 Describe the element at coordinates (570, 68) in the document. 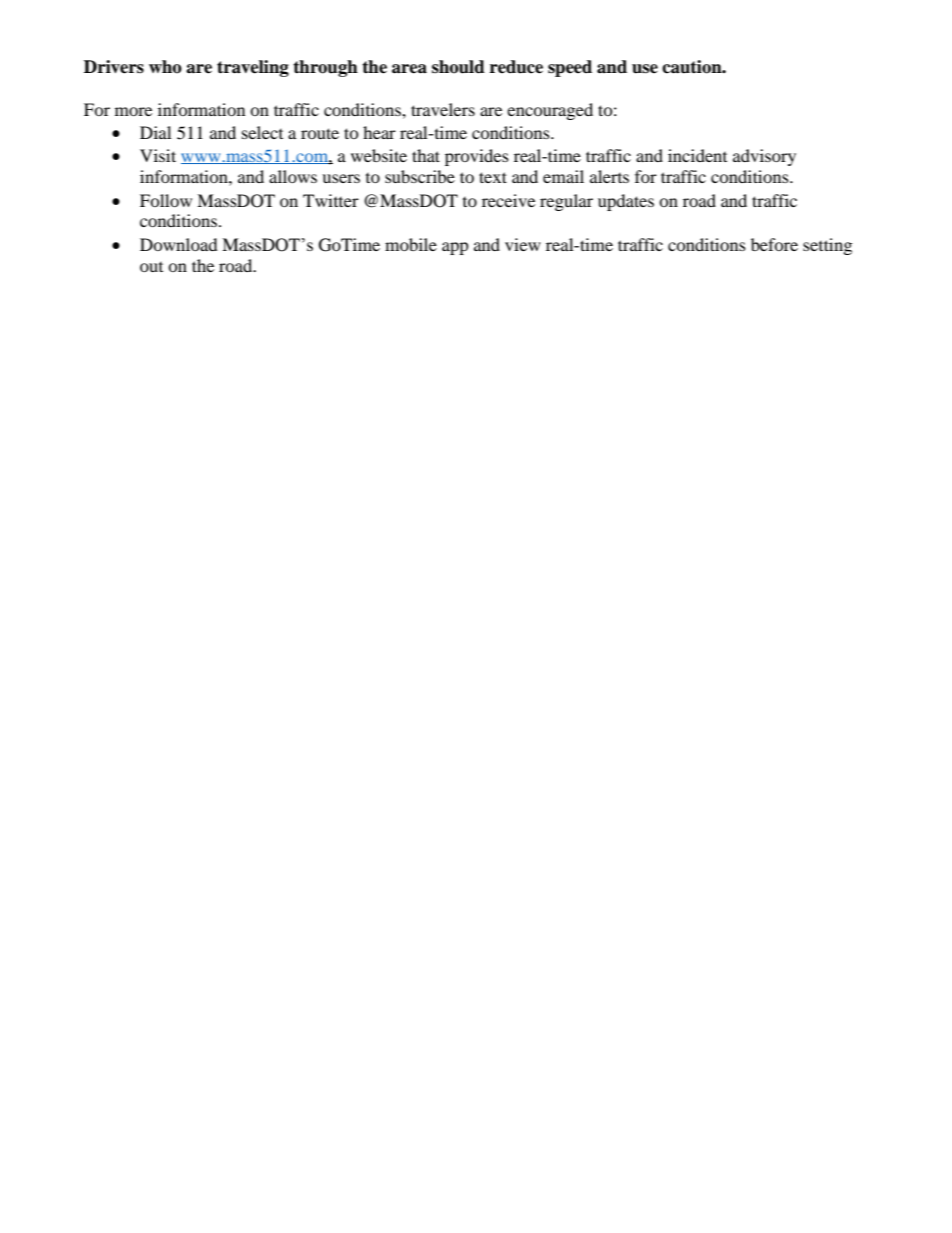

I see `speed` at that location.
